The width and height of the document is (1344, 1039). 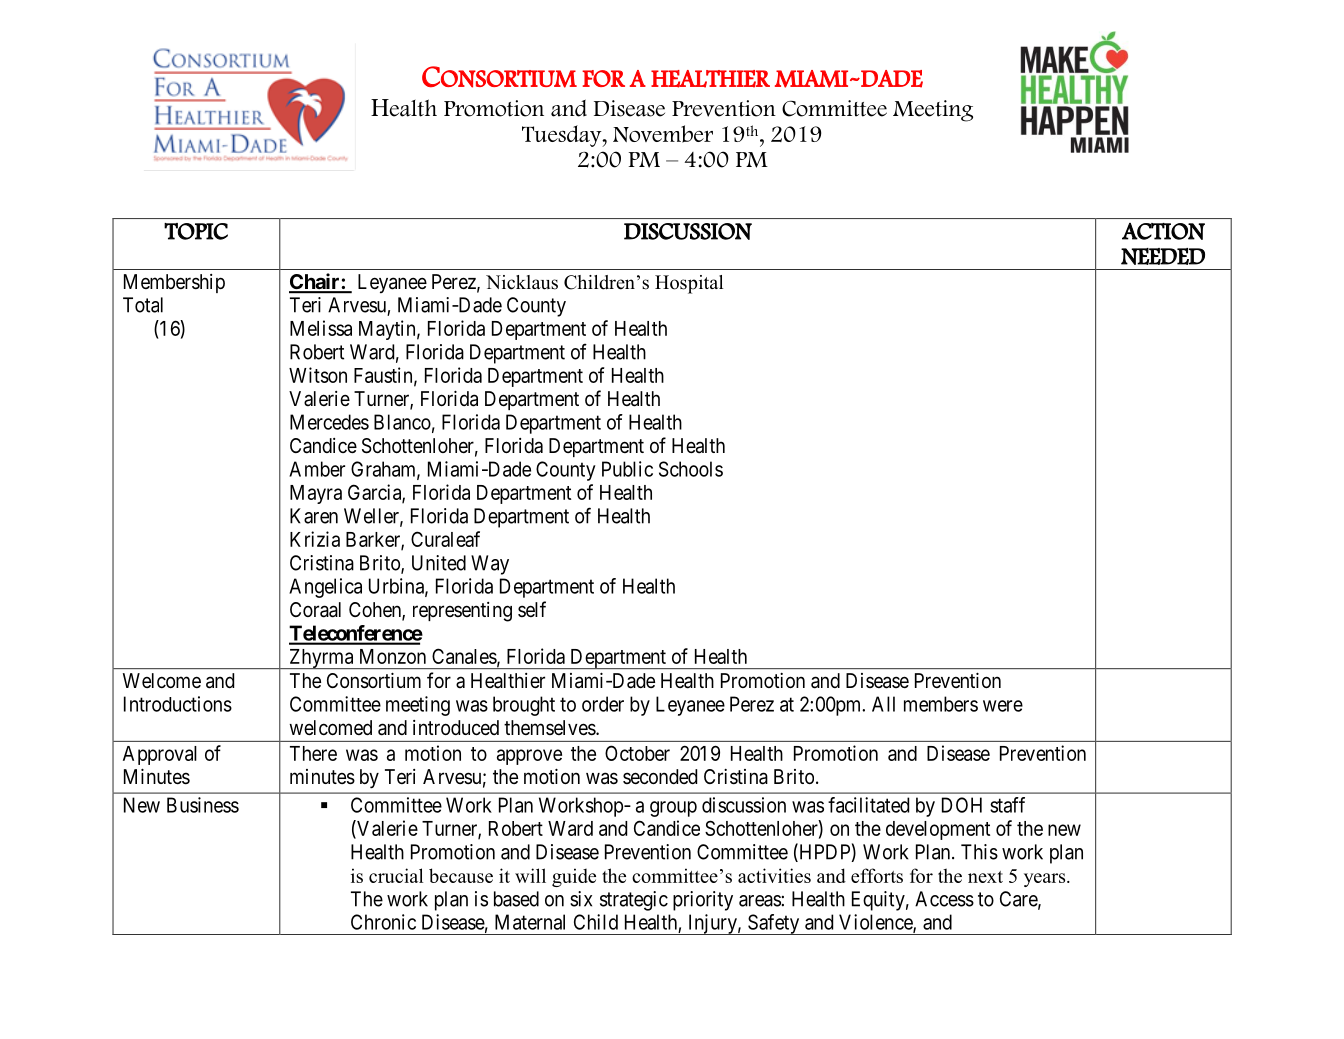 I want to click on Karen, so click(x=314, y=516).
